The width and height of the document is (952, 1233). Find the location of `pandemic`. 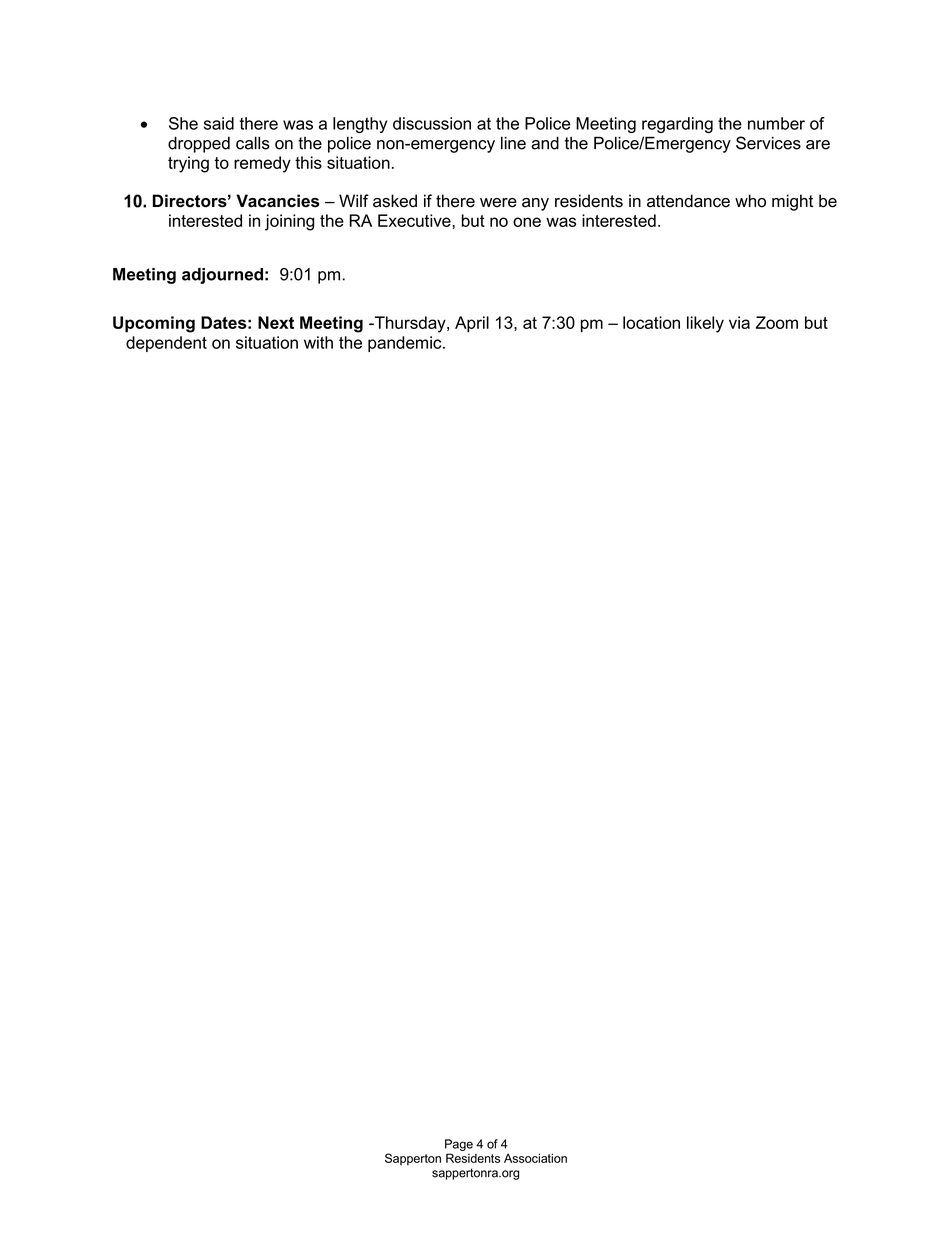

pandemic is located at coordinates (406, 344).
